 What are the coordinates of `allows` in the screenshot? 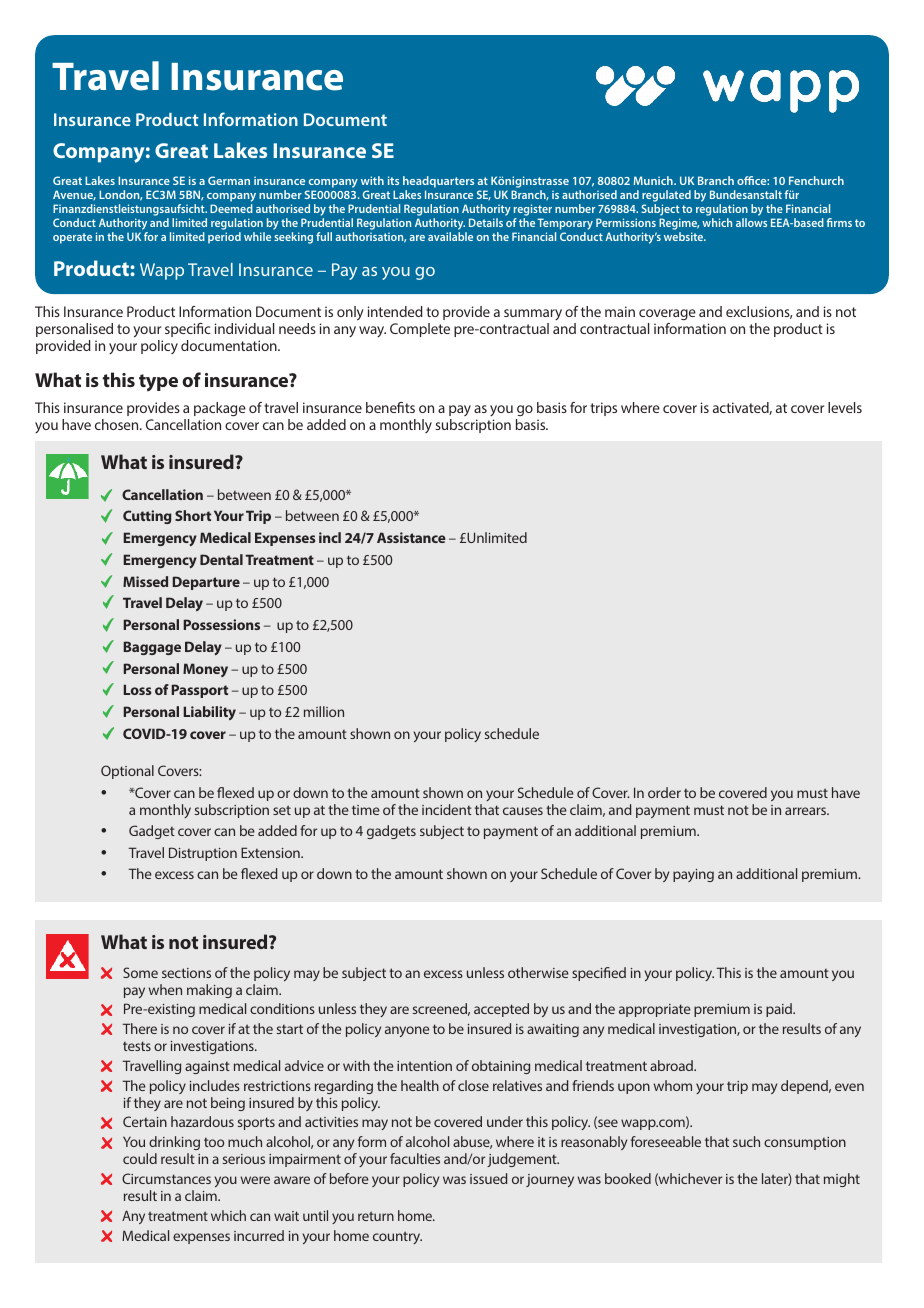 It's located at (751, 222).
